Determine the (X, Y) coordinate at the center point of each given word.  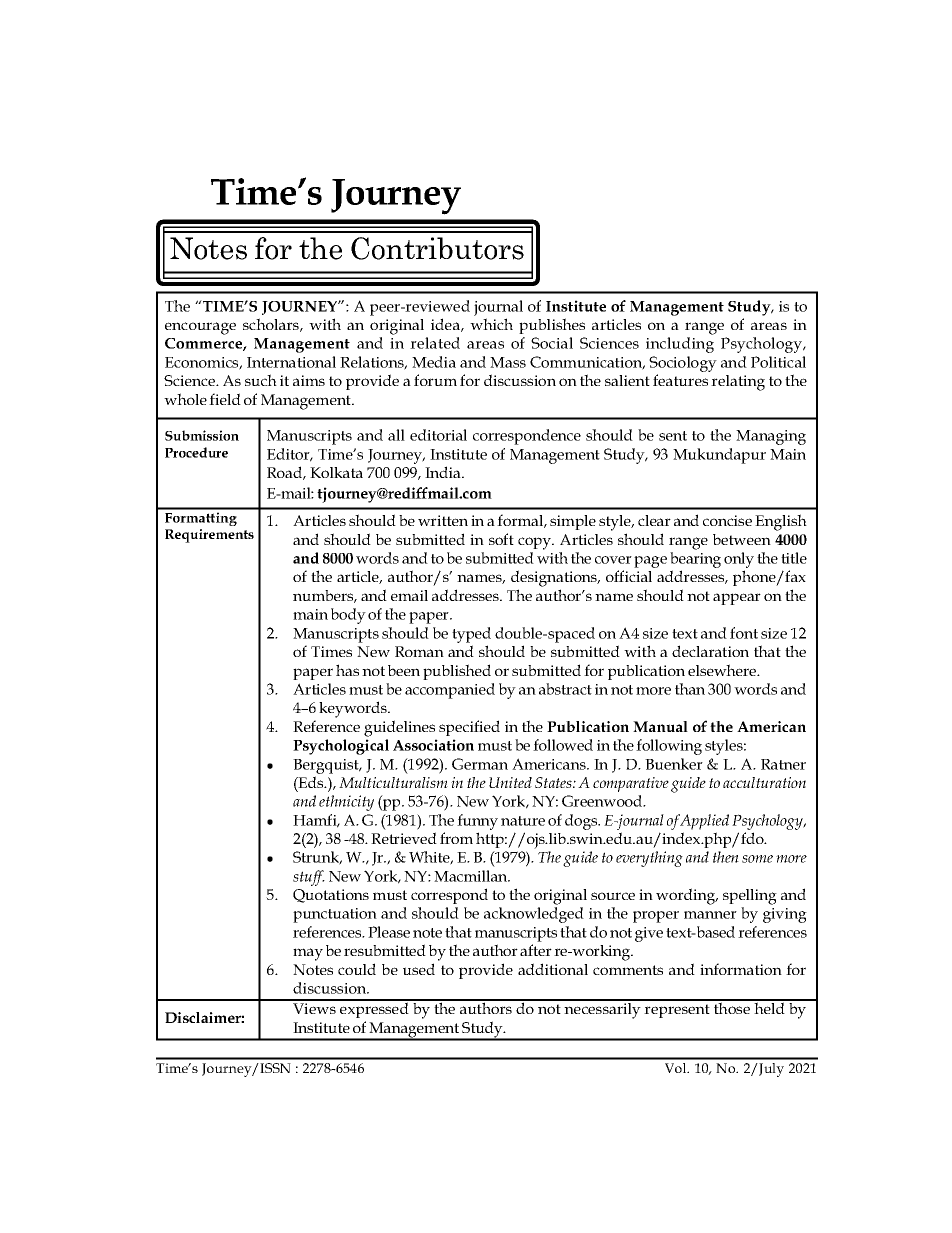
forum (435, 380)
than (690, 689)
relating (738, 383)
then (726, 857)
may (308, 954)
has (347, 670)
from (456, 838)
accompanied (450, 691)
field (225, 399)
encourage (200, 328)
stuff (309, 878)
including (680, 345)
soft (501, 539)
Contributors (437, 248)
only (739, 561)
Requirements (209, 536)
